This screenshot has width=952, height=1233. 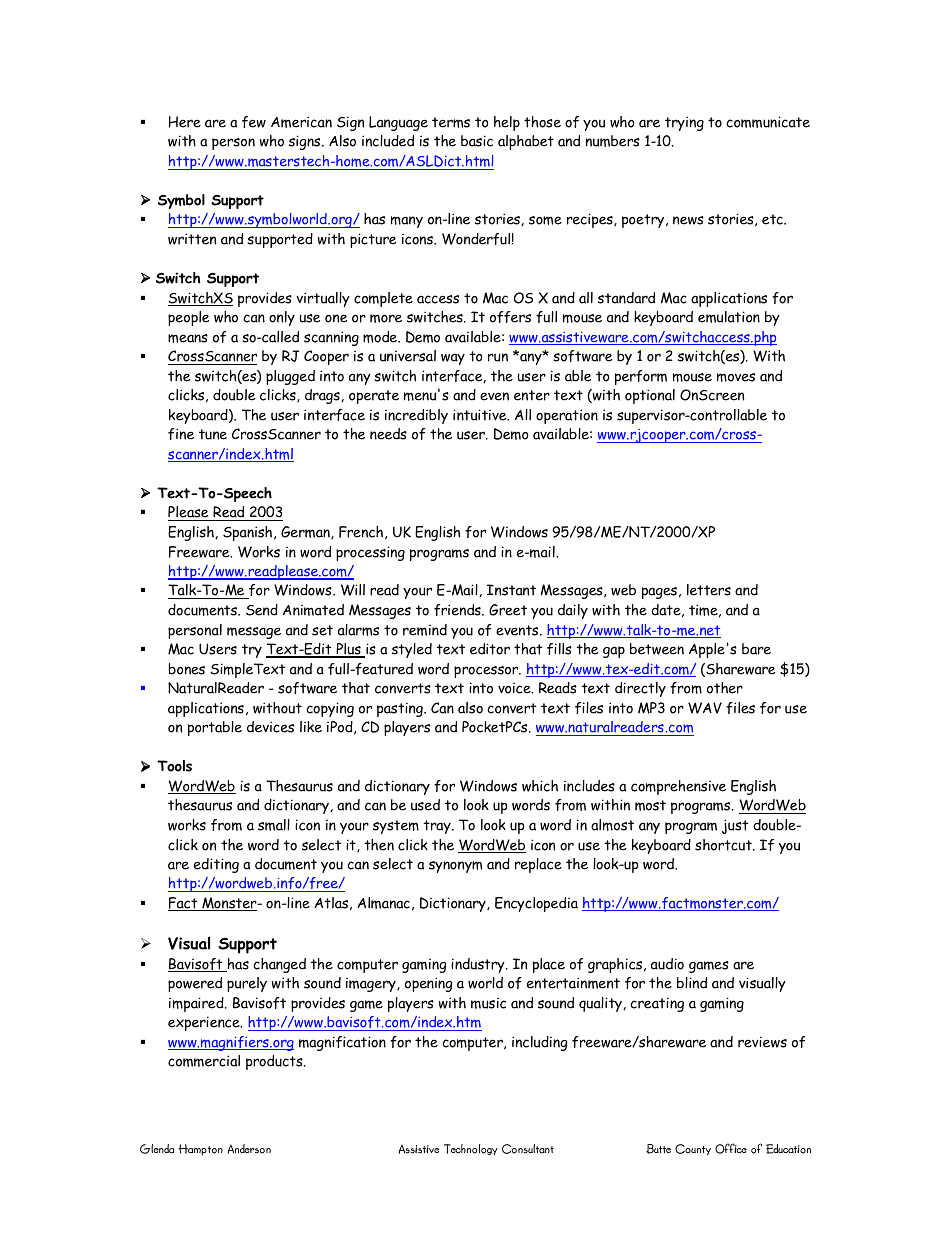 I want to click on tune, so click(x=213, y=434).
